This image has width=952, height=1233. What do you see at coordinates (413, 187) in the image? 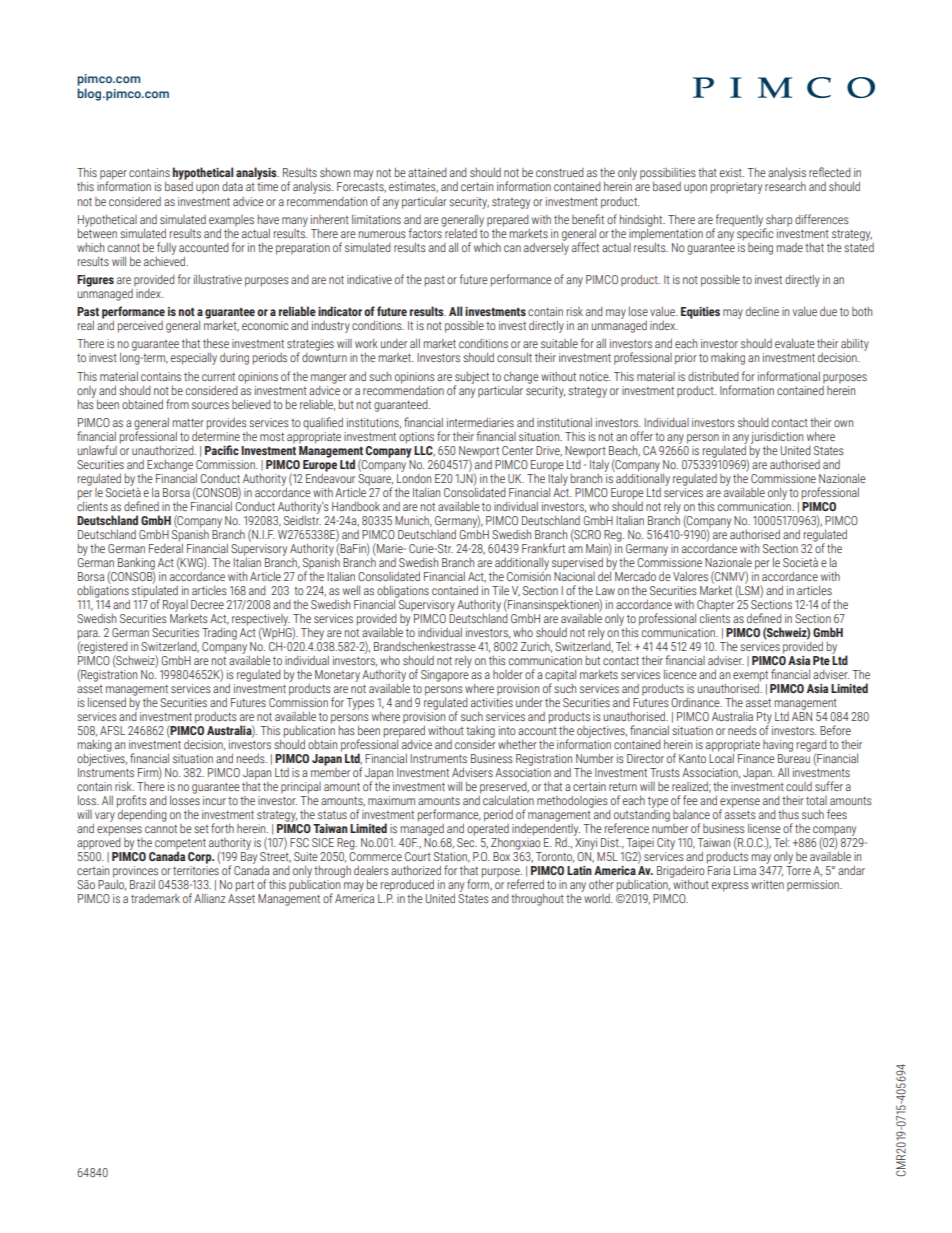
I see `estimates` at bounding box center [413, 187].
